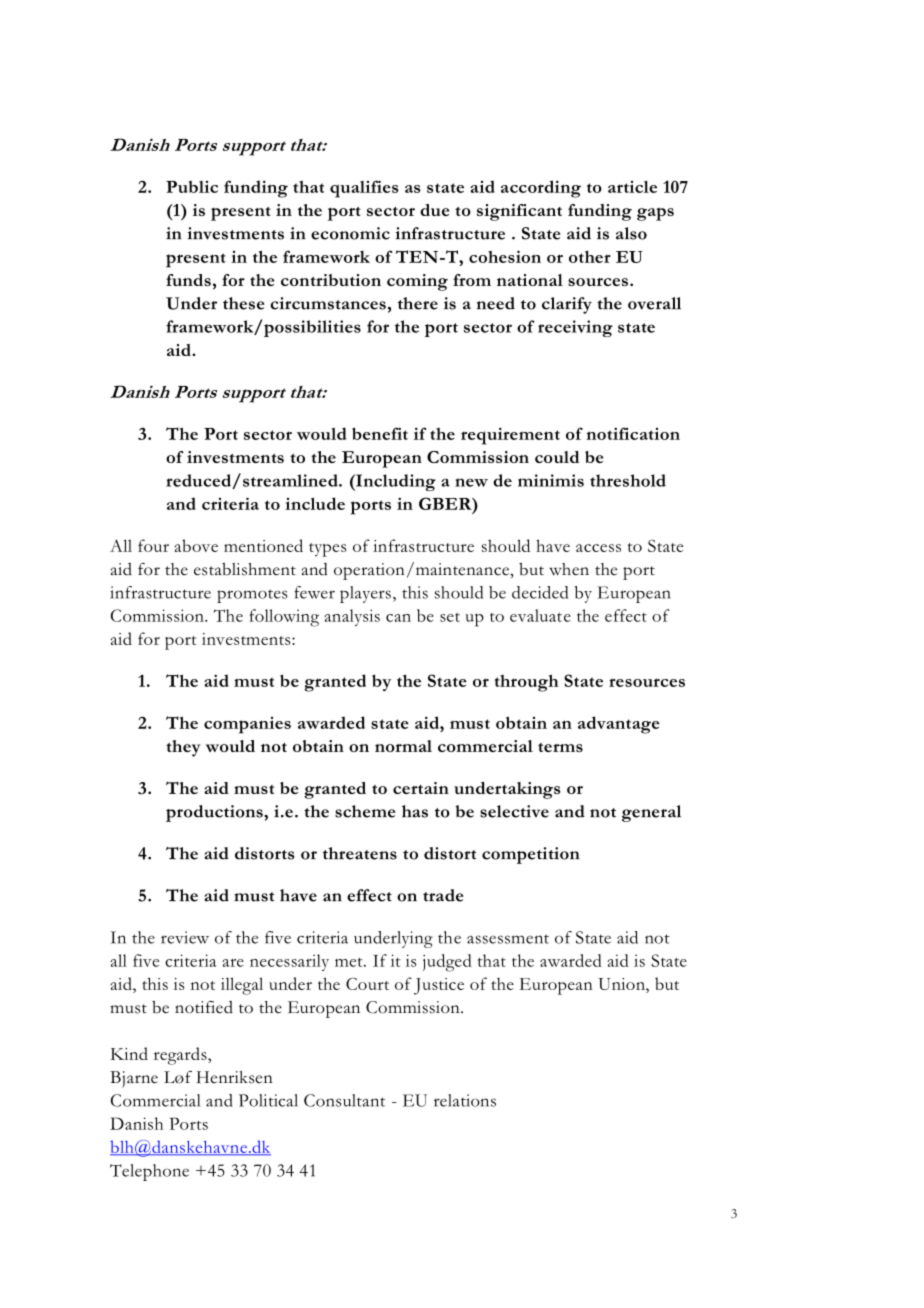 Image resolution: width=924 pixels, height=1308 pixels. I want to click on qualifies, so click(364, 189).
